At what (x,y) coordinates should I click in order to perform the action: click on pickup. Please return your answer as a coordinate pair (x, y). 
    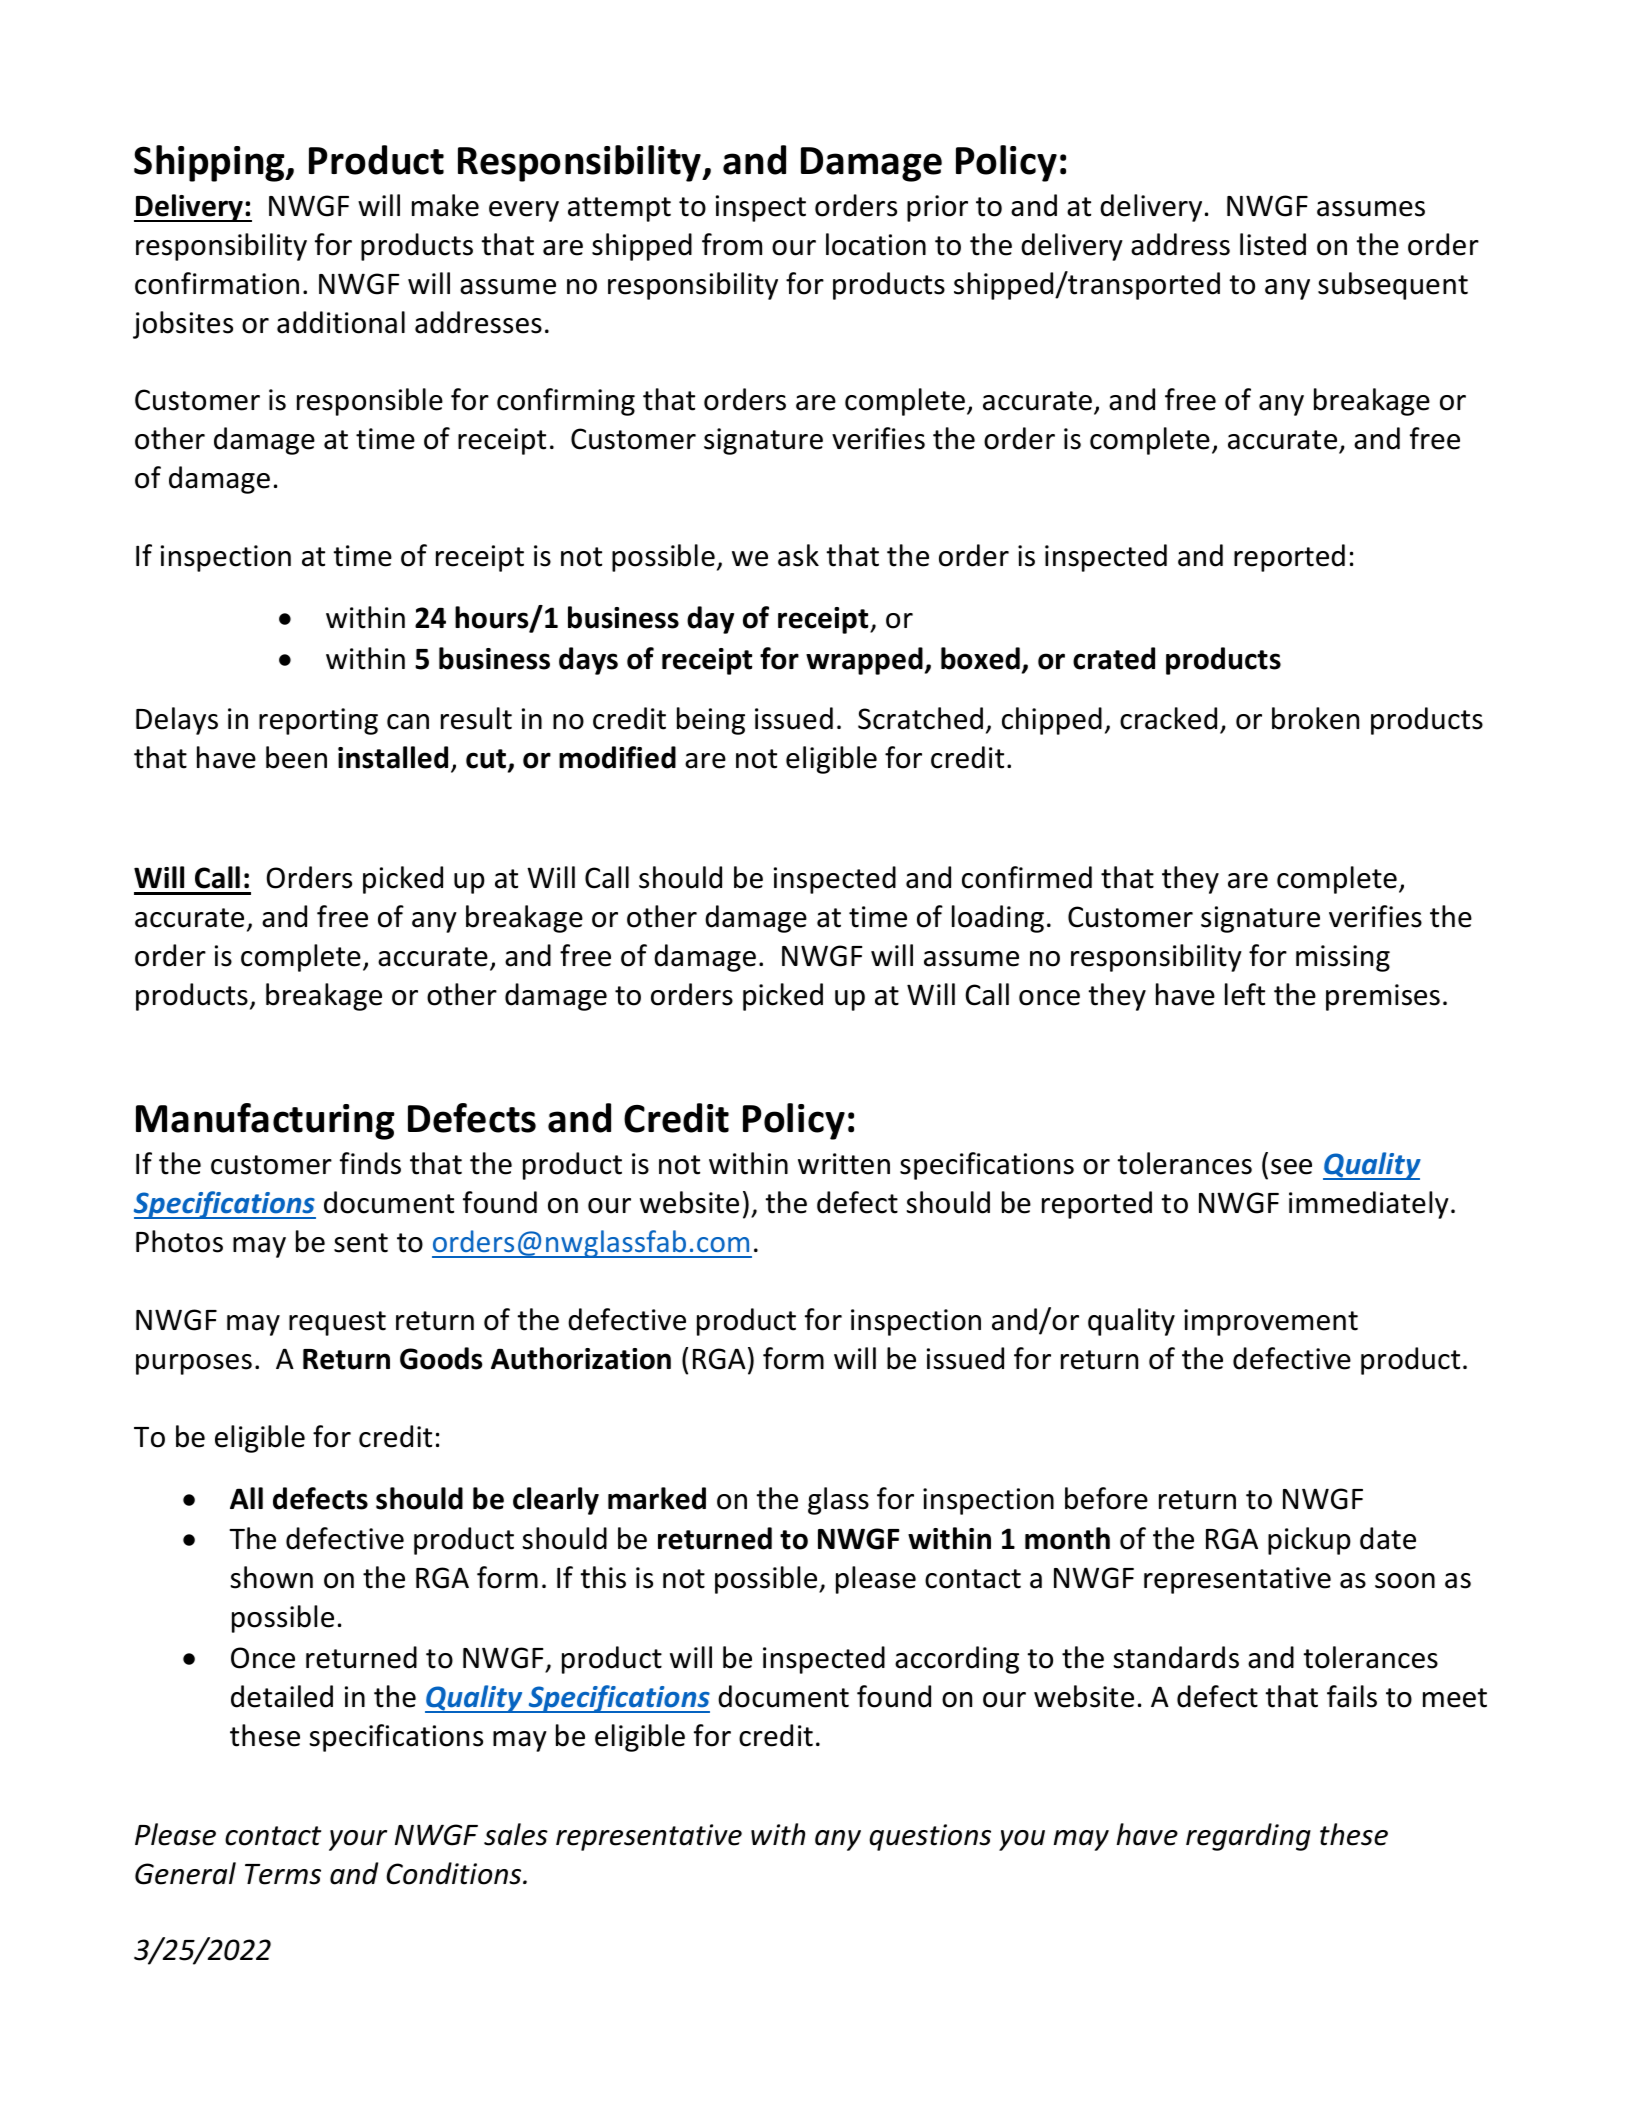
    Looking at the image, I should click on (1309, 1541).
